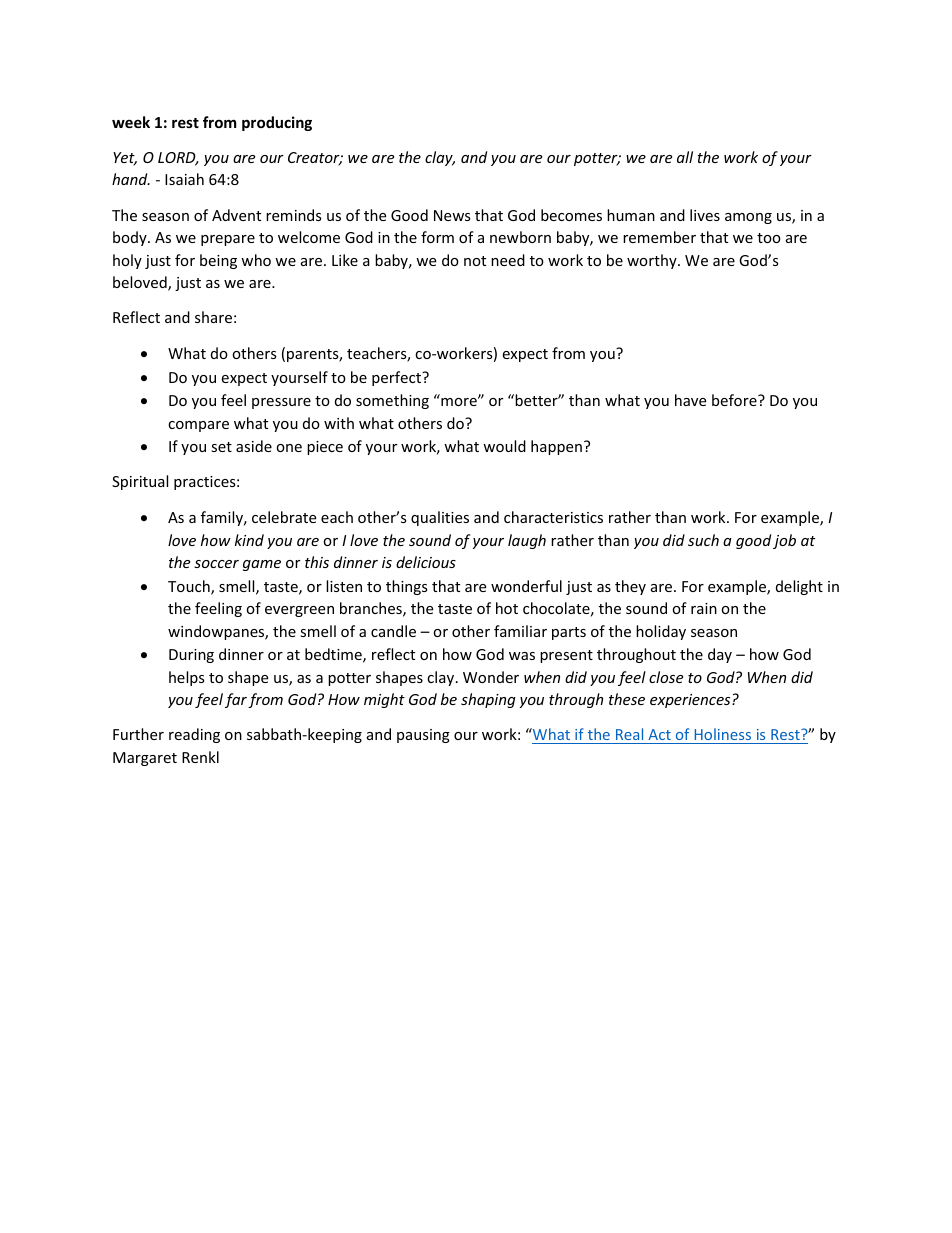 The height and width of the screenshot is (1233, 952). Describe the element at coordinates (452, 215) in the screenshot. I see `News` at that location.
